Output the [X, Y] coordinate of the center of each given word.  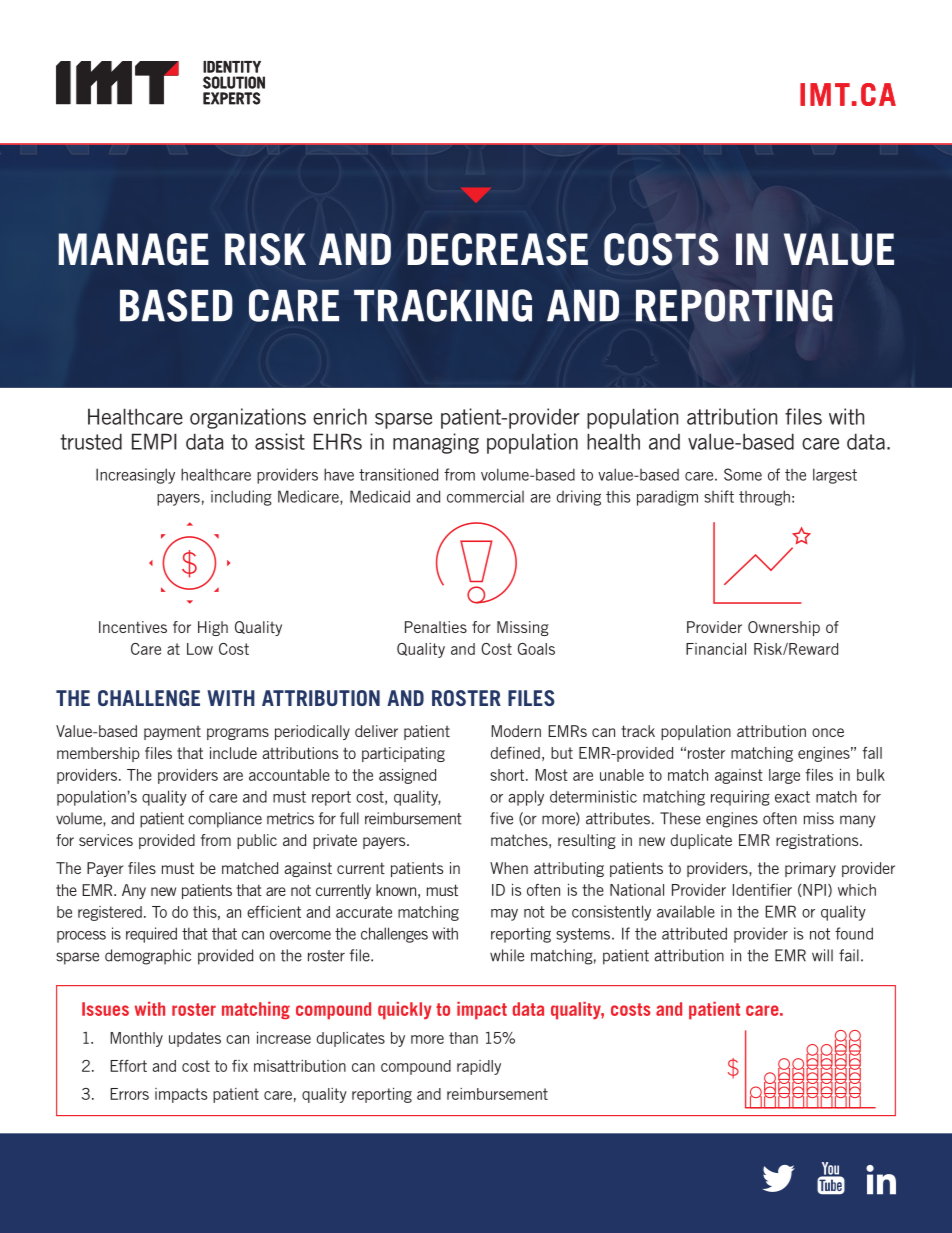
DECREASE [497, 249]
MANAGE [133, 249]
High [213, 628]
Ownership [784, 628]
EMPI [154, 441]
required [151, 935]
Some [743, 474]
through [764, 498]
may [504, 915]
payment [172, 733]
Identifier [762, 890]
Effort [128, 1066]
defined [515, 753]
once [828, 732]
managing [436, 443]
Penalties [436, 627]
